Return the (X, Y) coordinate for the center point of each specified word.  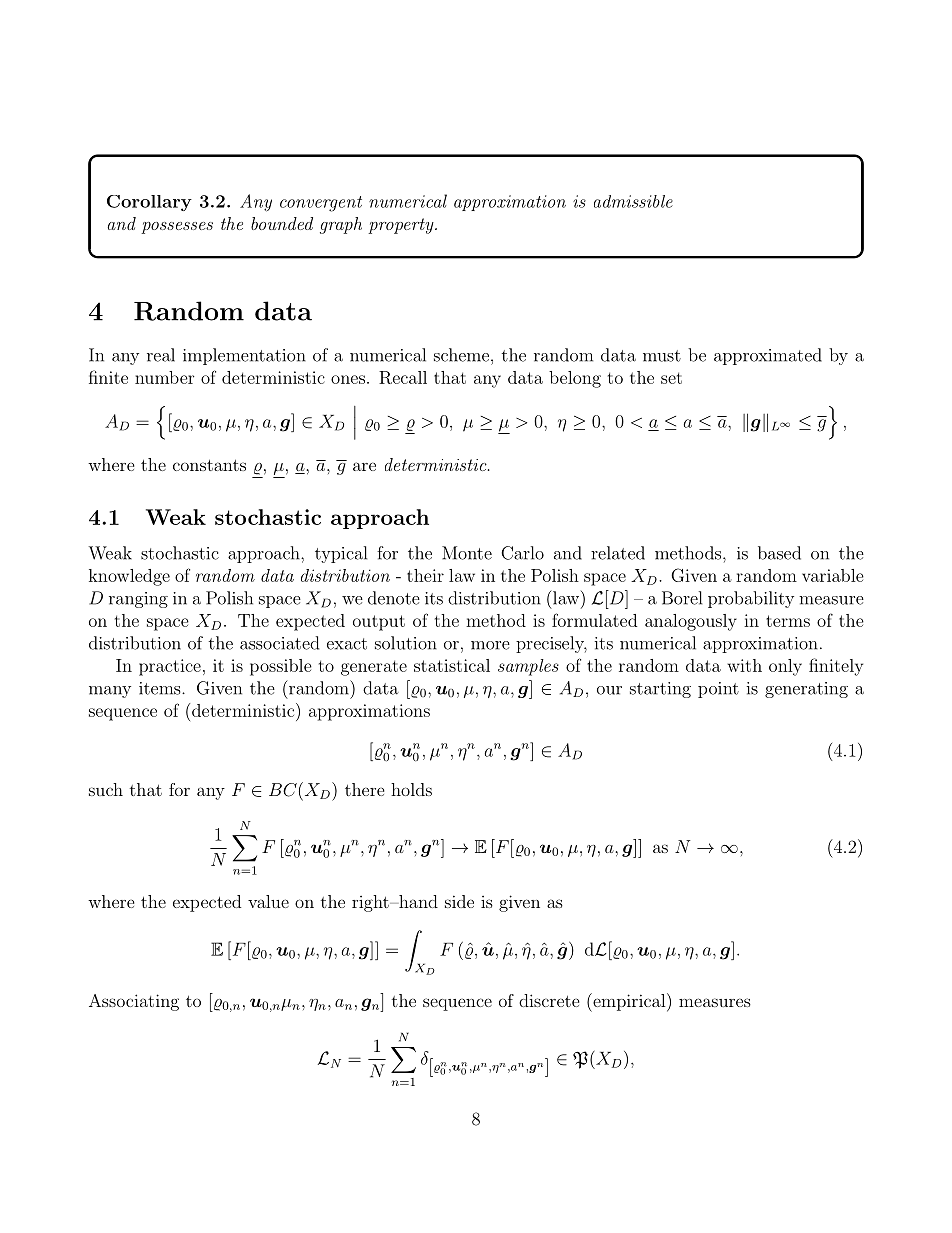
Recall (403, 377)
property (402, 226)
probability (751, 599)
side (459, 901)
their (425, 575)
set (671, 378)
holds (411, 789)
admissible (633, 201)
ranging (138, 600)
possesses (177, 228)
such (106, 789)
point (718, 690)
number (164, 377)
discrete (549, 1000)
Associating (134, 1002)
